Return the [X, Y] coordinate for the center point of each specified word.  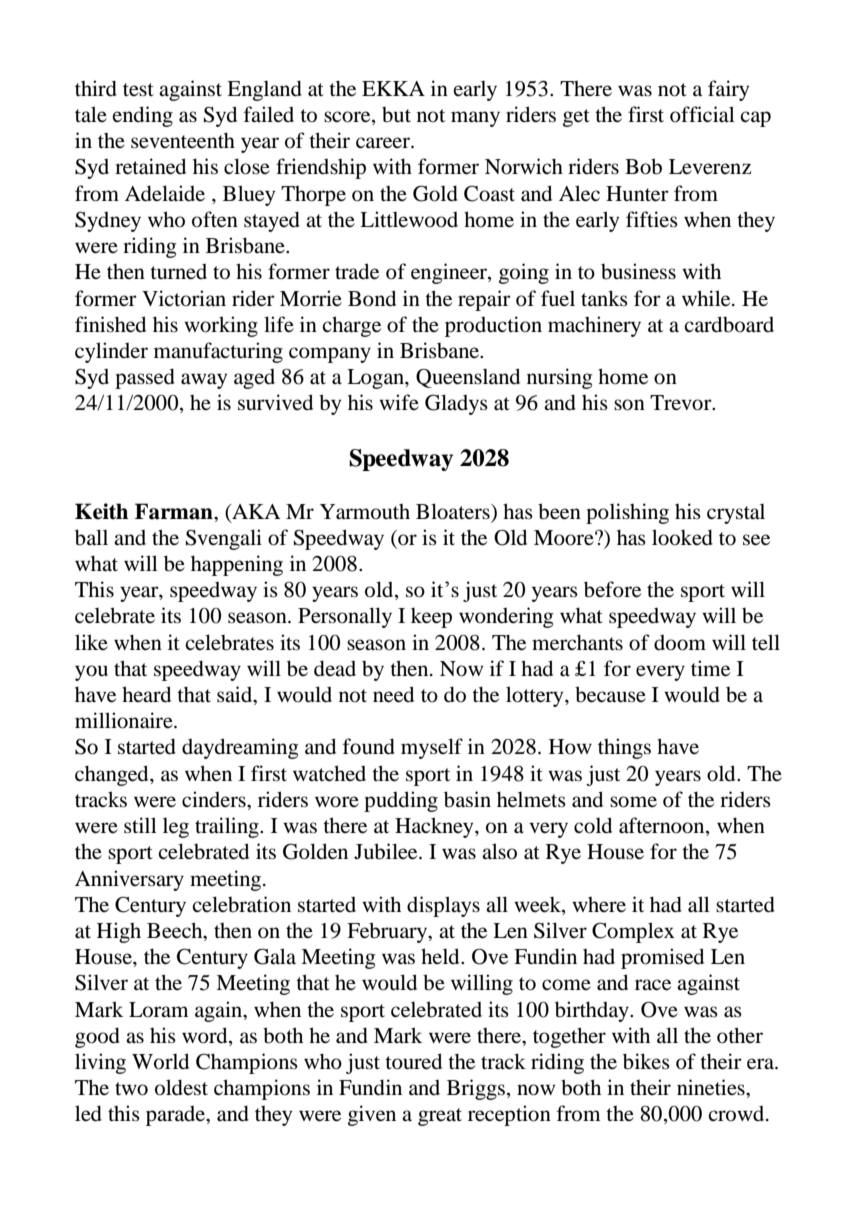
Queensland [468, 378]
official [702, 114]
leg [176, 828]
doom [680, 643]
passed [145, 378]
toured [413, 1061]
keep [431, 618]
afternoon [663, 826]
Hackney [435, 827]
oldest [181, 1087]
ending [143, 116]
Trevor [682, 403]
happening [237, 565]
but [396, 115]
